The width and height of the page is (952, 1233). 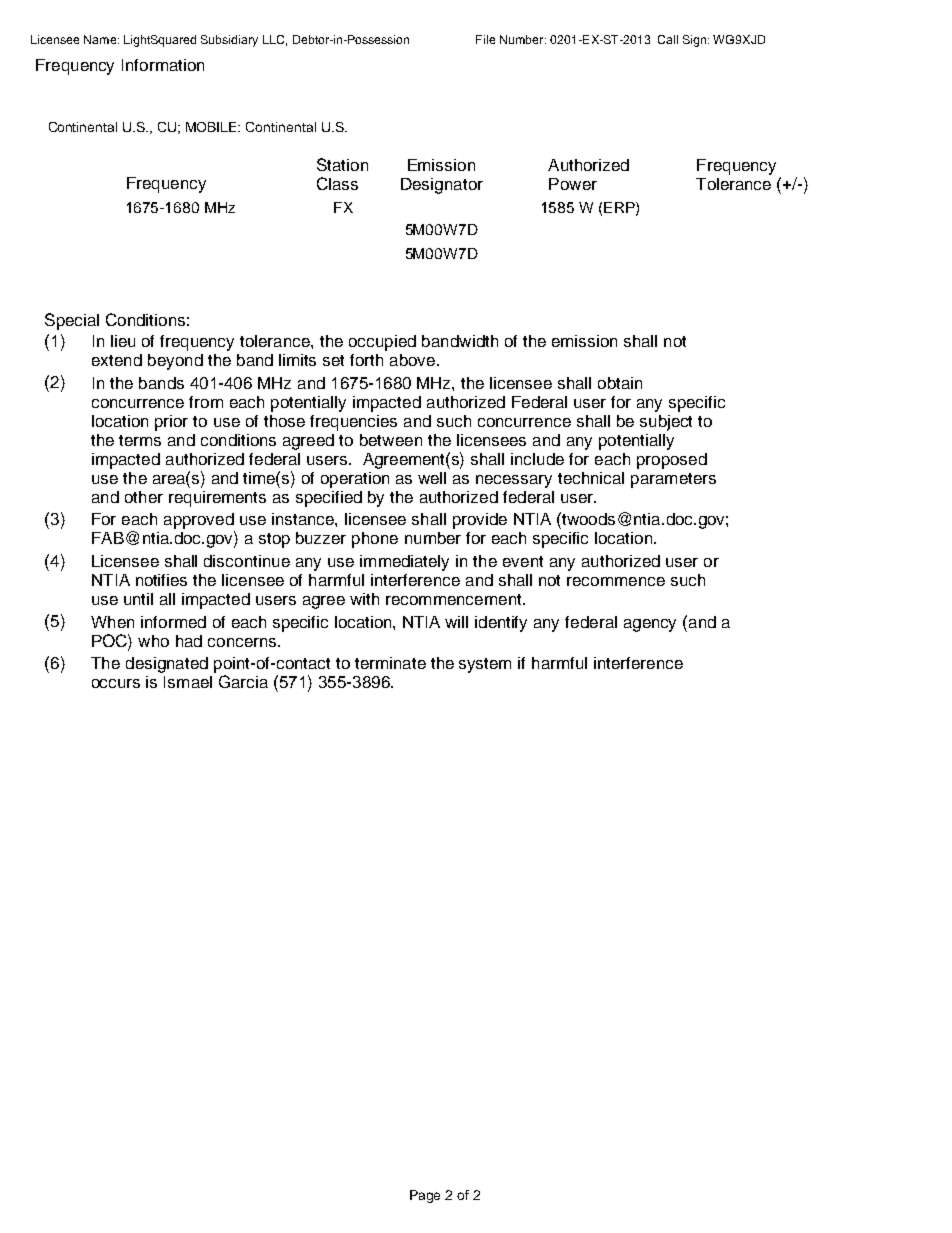 What do you see at coordinates (163, 65) in the page?
I see `Information` at bounding box center [163, 65].
